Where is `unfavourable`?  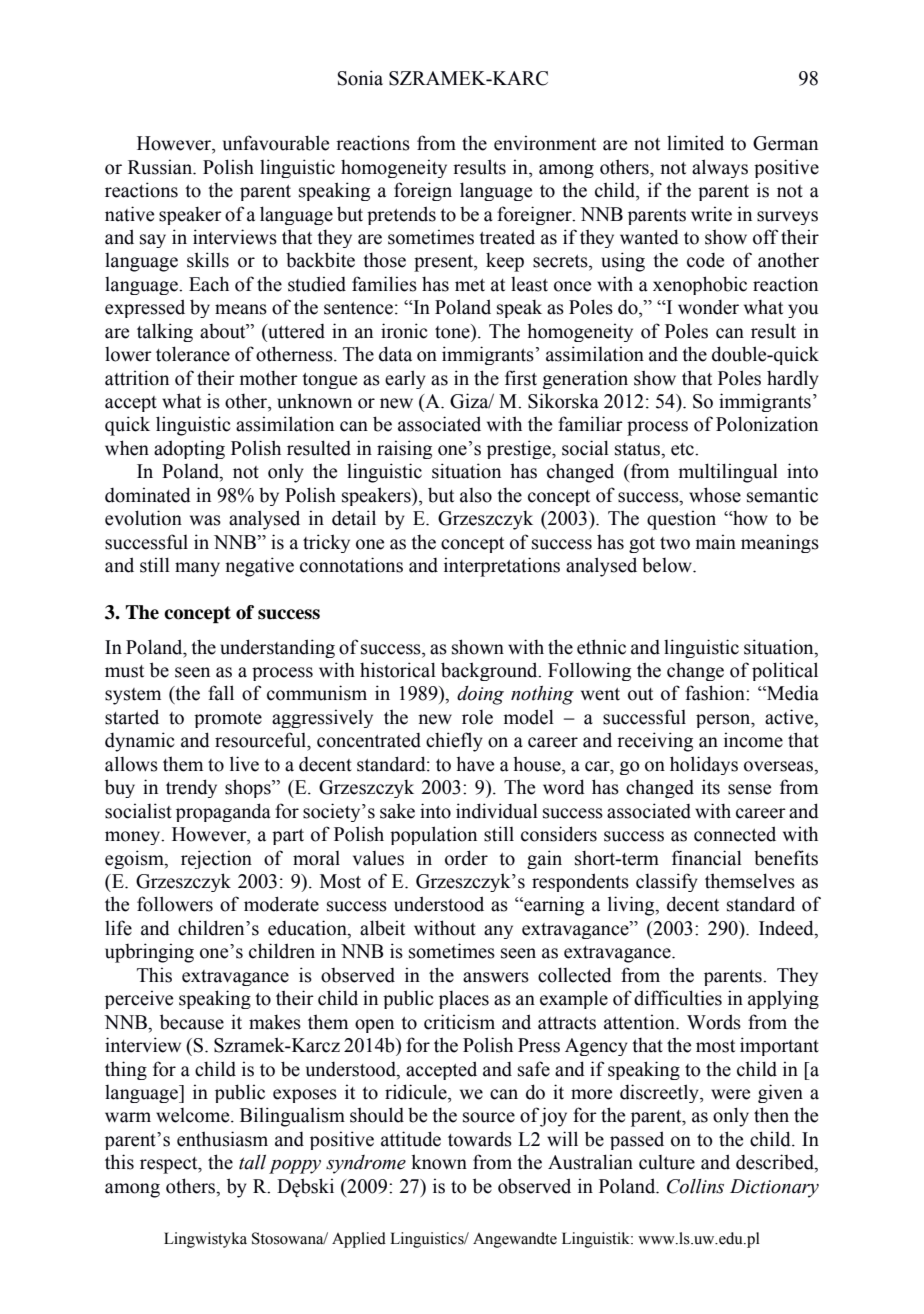
unfavourable is located at coordinates (276, 143).
